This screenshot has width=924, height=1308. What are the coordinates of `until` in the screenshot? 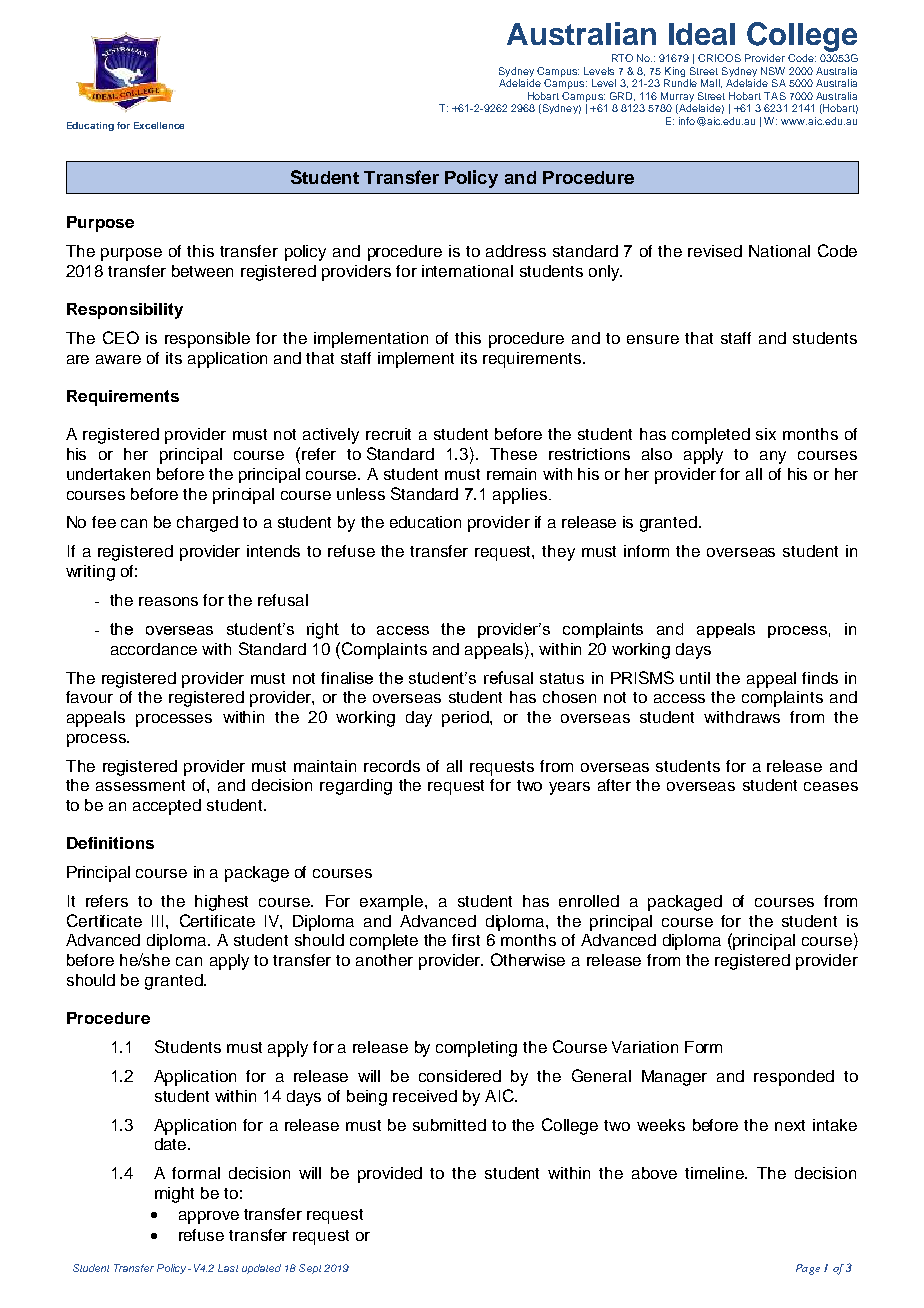 It's located at (695, 678).
